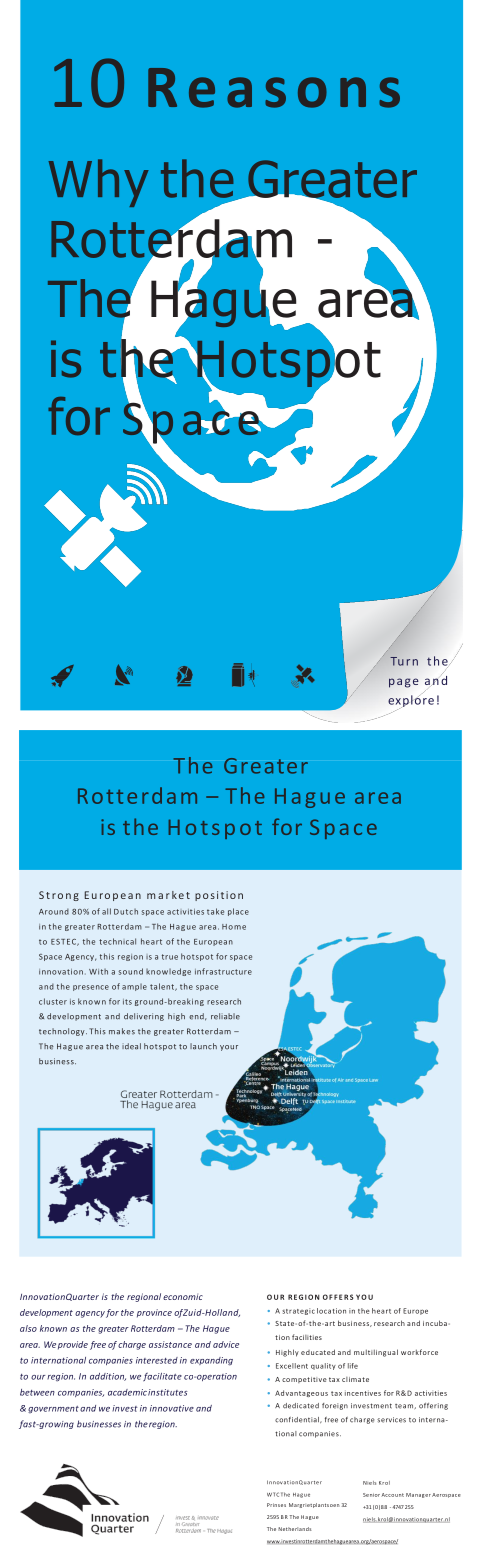 This screenshot has width=481, height=1568. What do you see at coordinates (273, 1494) in the screenshot?
I see `WTC` at bounding box center [273, 1494].
